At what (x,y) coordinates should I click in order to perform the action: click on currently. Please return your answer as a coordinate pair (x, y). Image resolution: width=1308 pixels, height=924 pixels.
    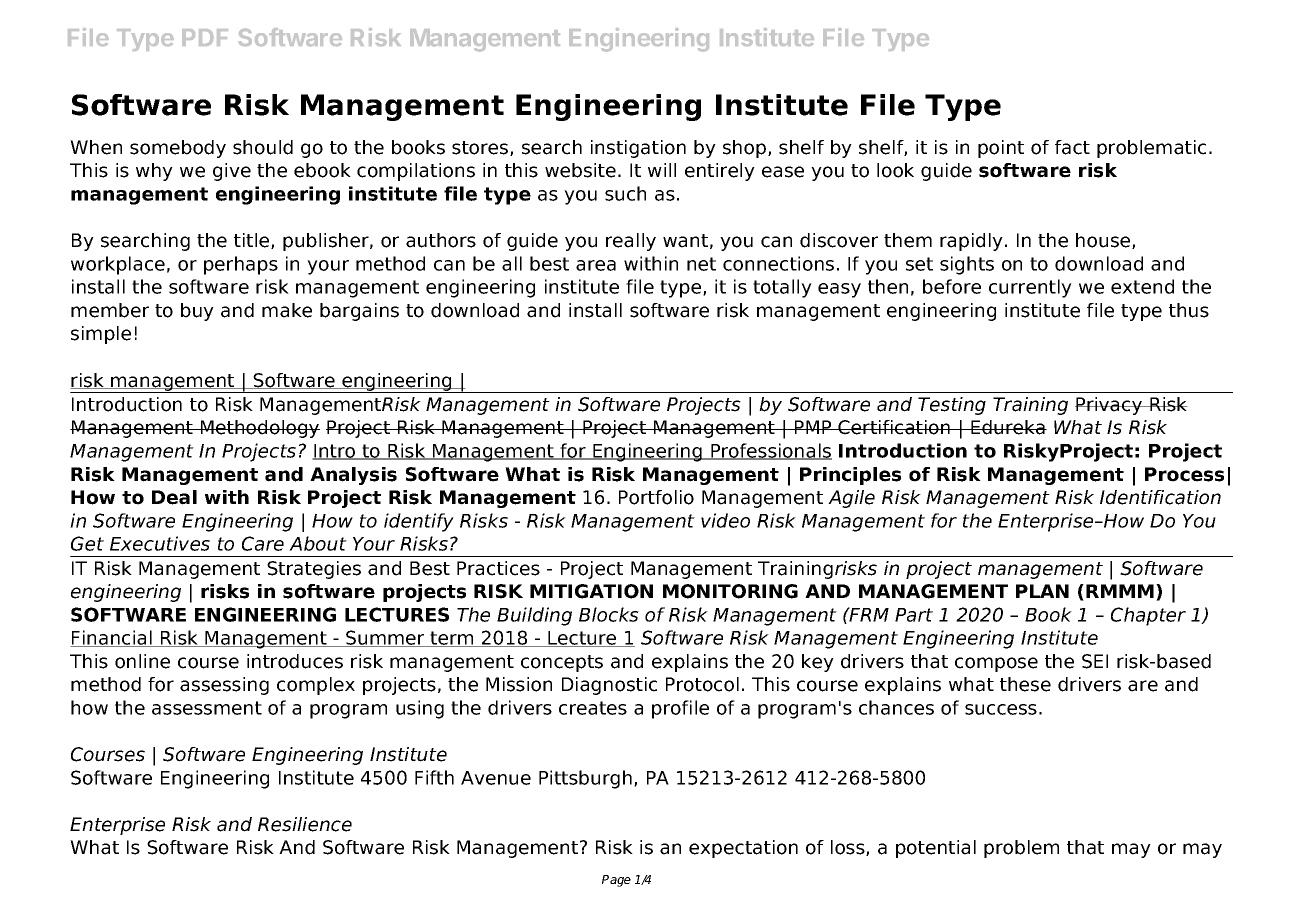
    Looking at the image, I should click on (1030, 288).
